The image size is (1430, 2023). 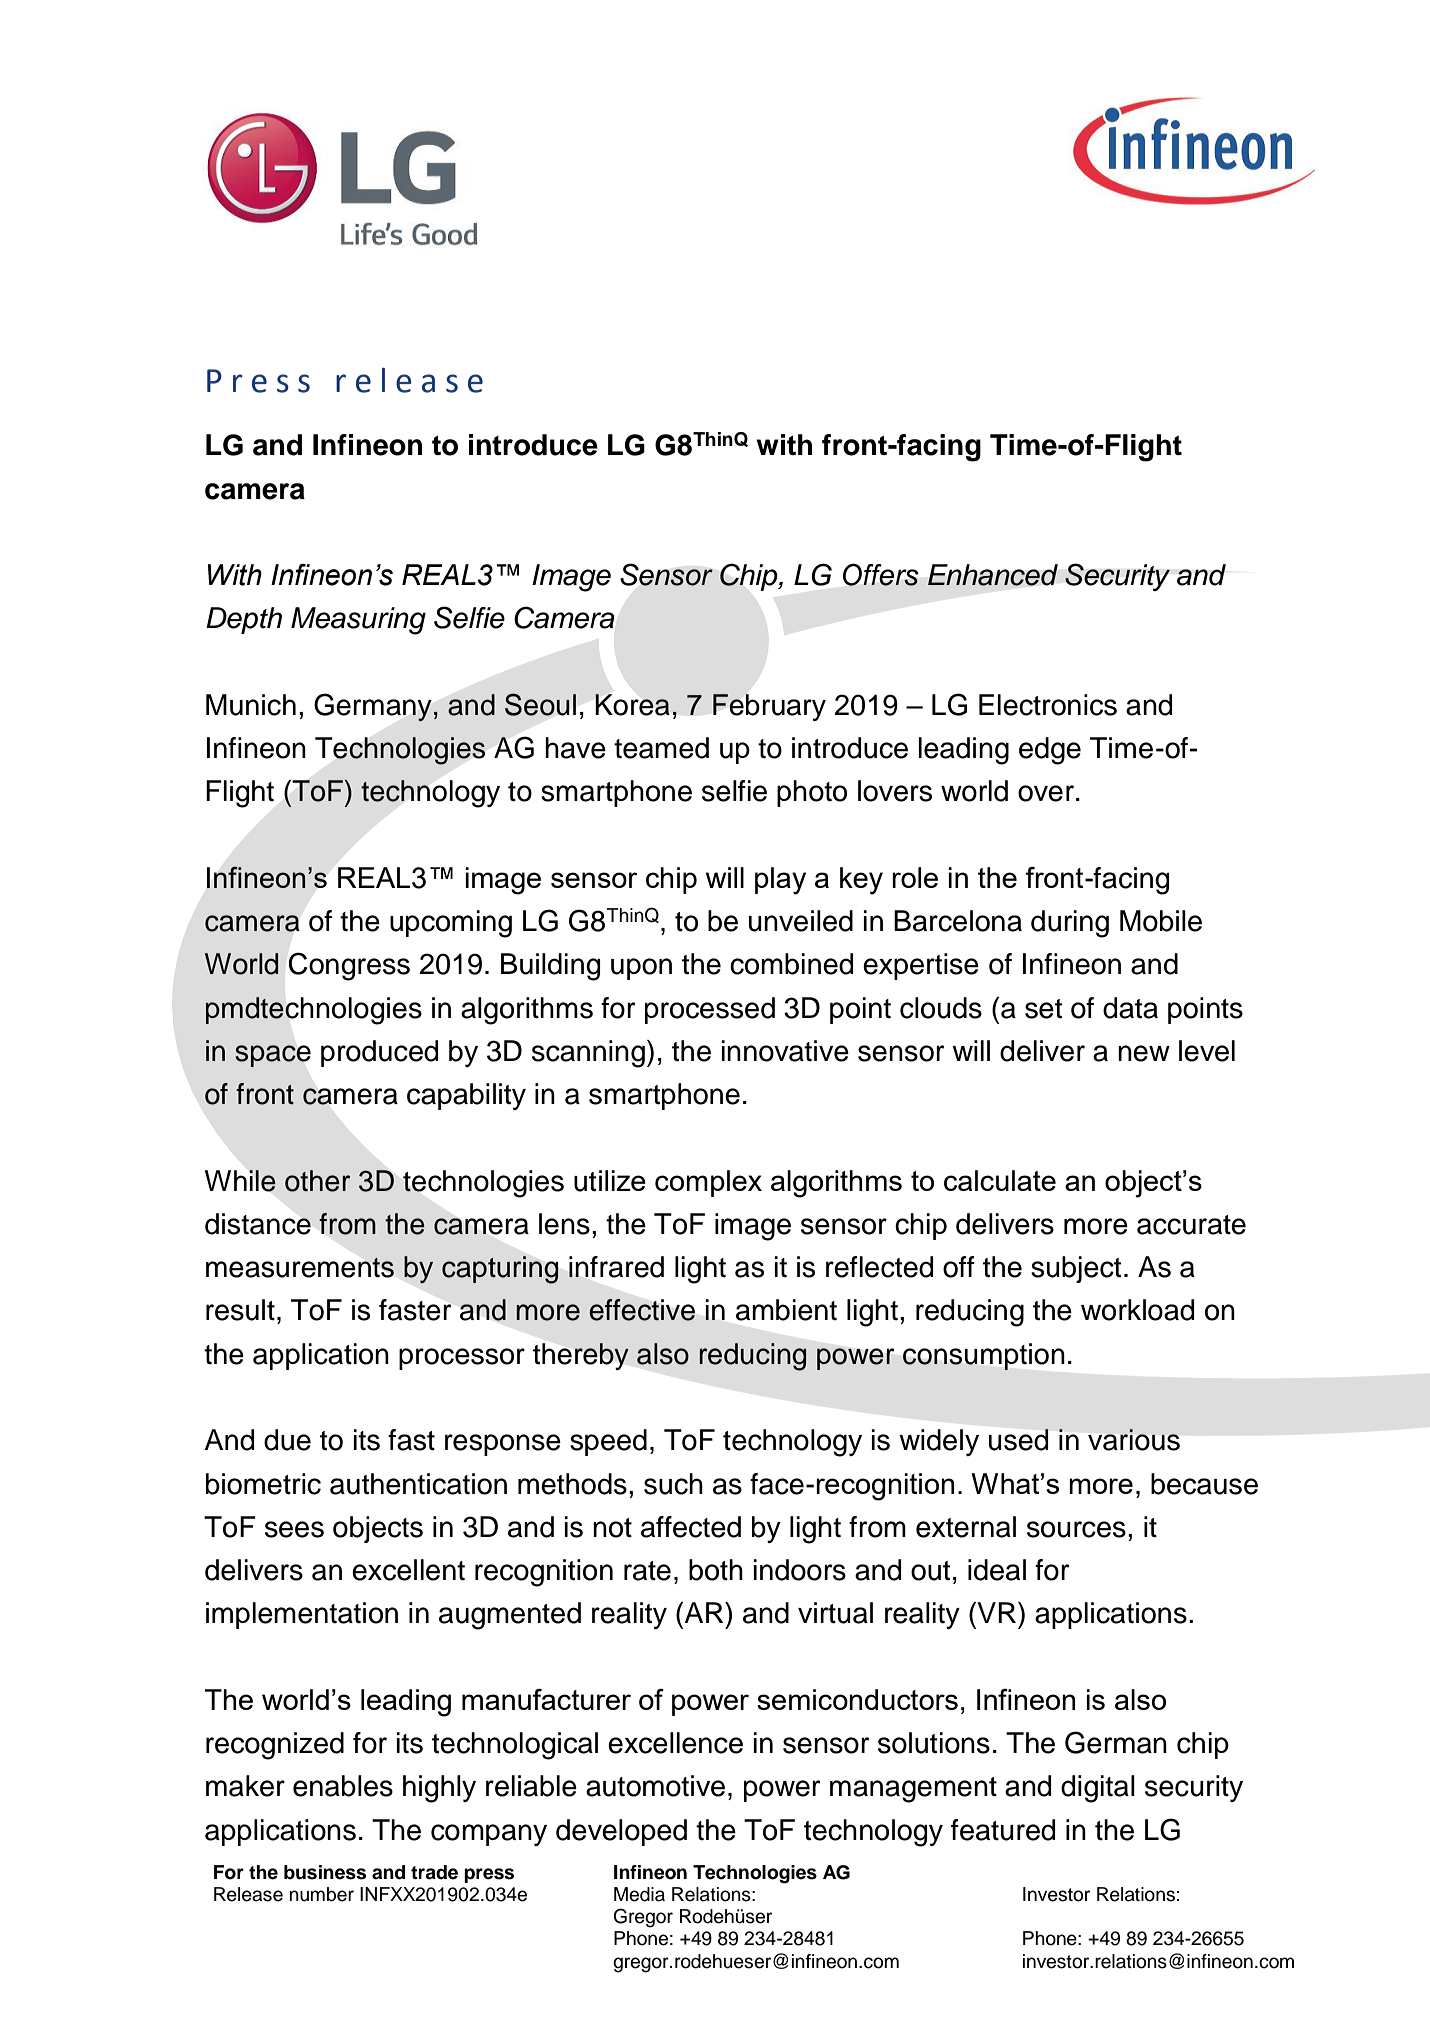 What do you see at coordinates (769, 707) in the screenshot?
I see `February` at bounding box center [769, 707].
